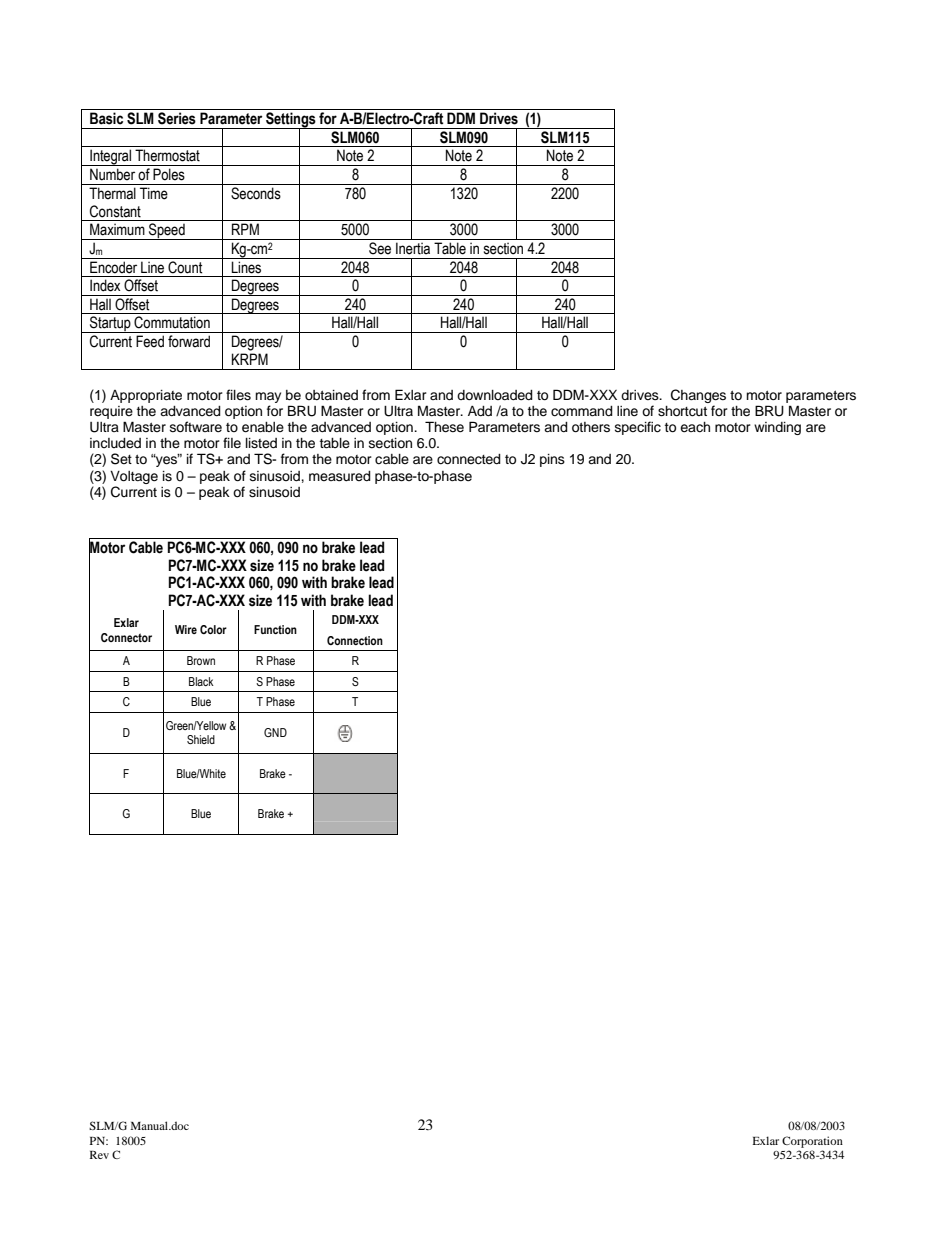  I want to click on Corporation, so click(812, 1142).
